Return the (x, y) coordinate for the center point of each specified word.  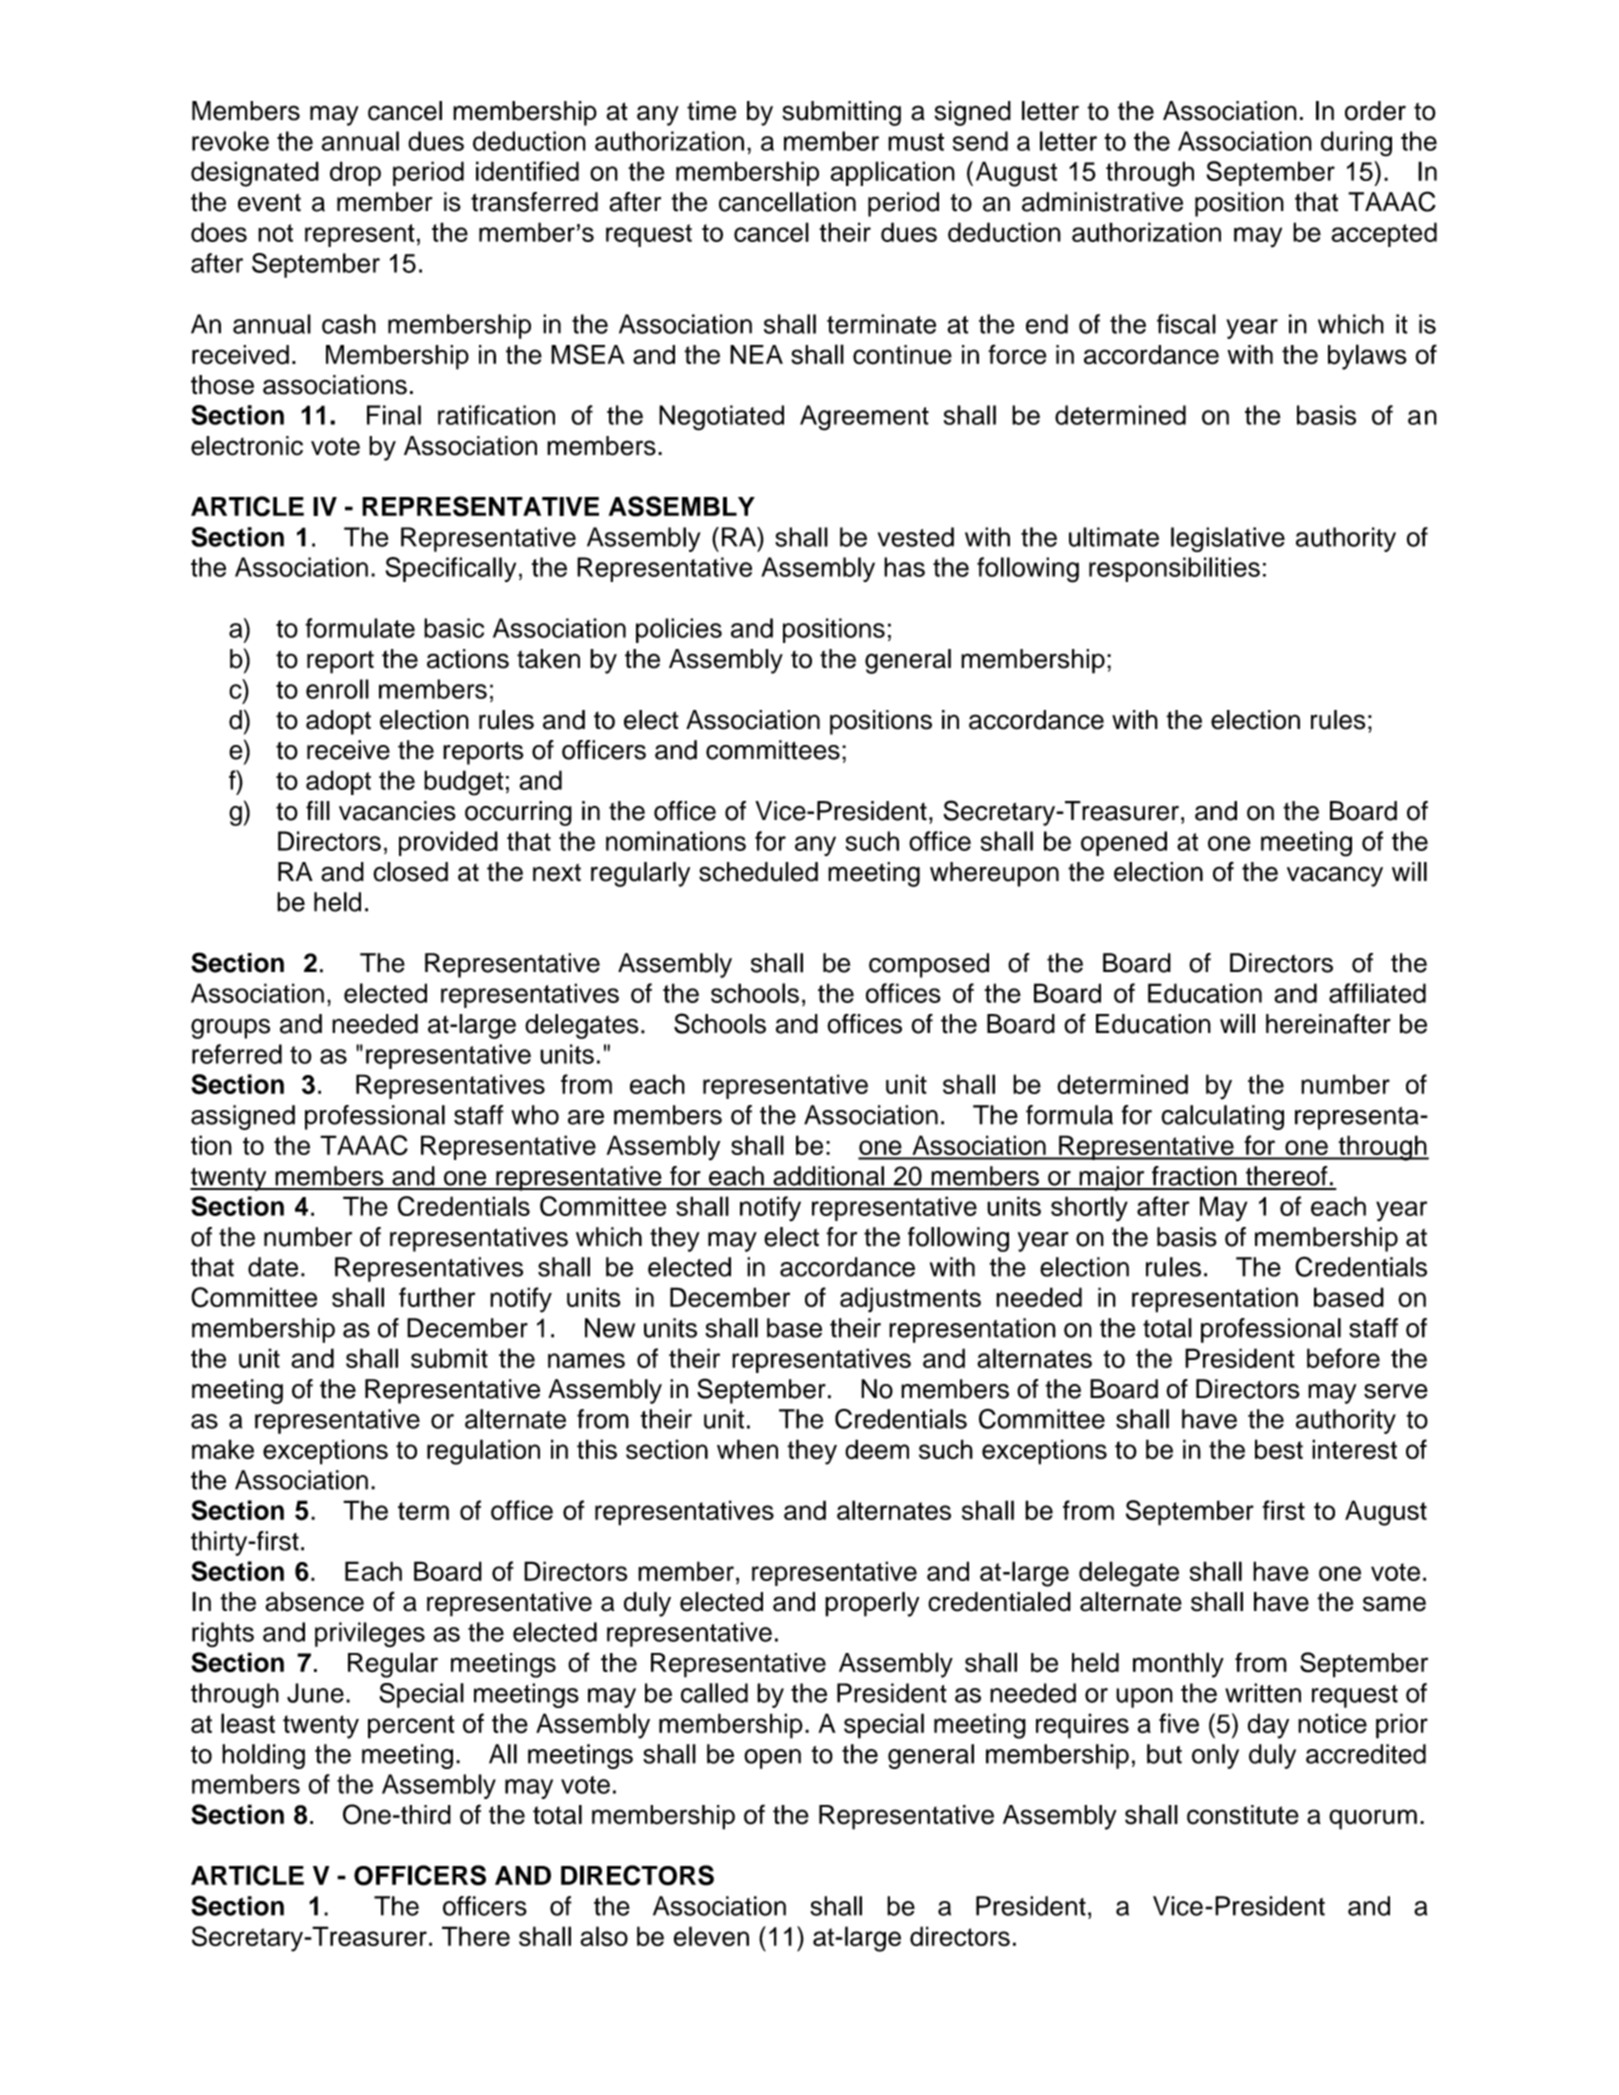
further (437, 1297)
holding (263, 1756)
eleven (711, 1936)
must (916, 142)
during (1356, 144)
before (1343, 1358)
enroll (337, 689)
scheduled (758, 872)
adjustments (910, 1300)
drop (355, 173)
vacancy (1335, 876)
